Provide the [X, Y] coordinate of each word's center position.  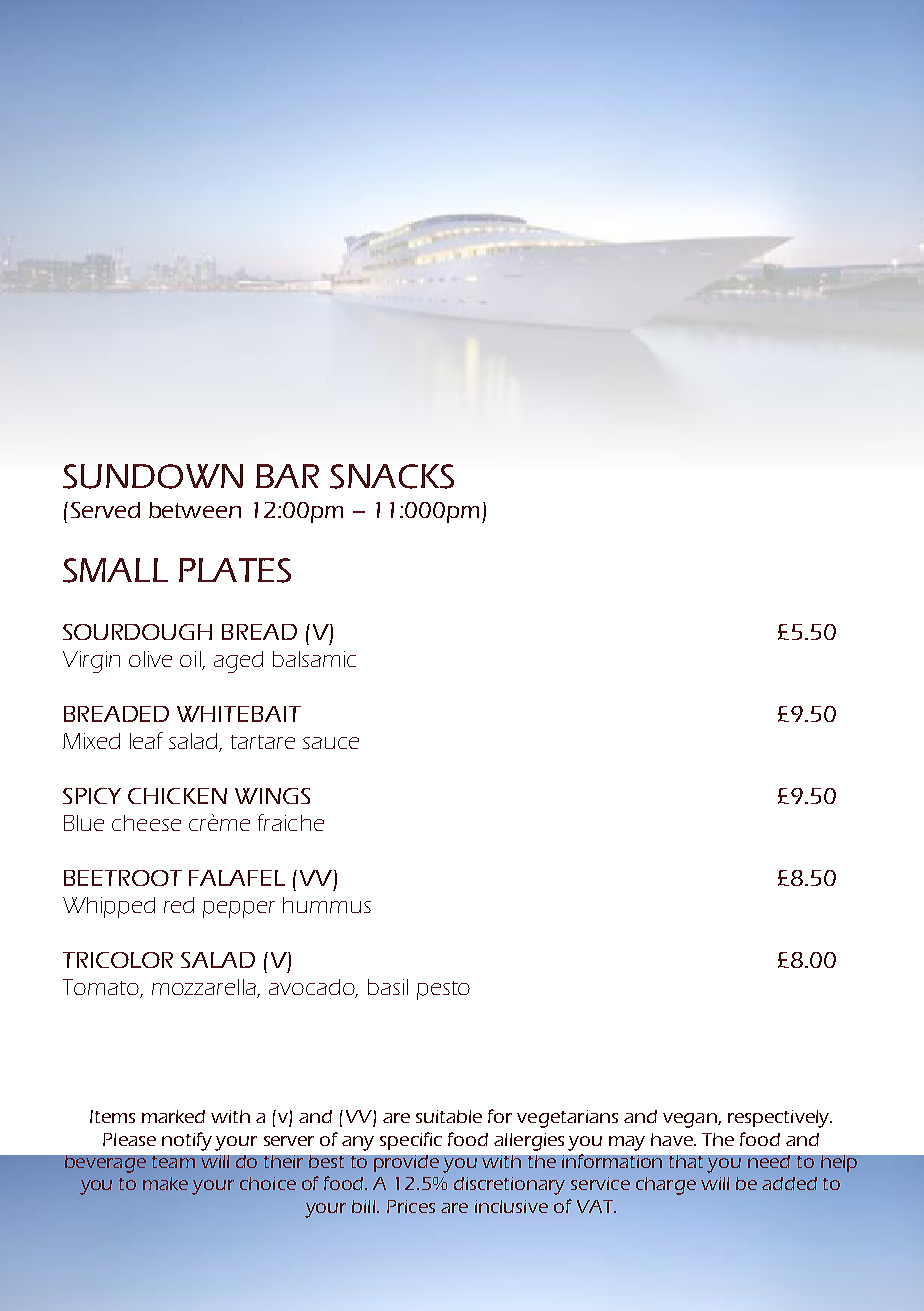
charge [666, 1186]
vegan [691, 1120]
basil [388, 987]
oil [191, 660]
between [195, 510]
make [165, 1183]
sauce [331, 743]
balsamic [314, 659]
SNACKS [392, 476]
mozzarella [205, 988]
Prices [411, 1206]
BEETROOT [123, 878]
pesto [443, 990]
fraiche [291, 822]
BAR [287, 476]
